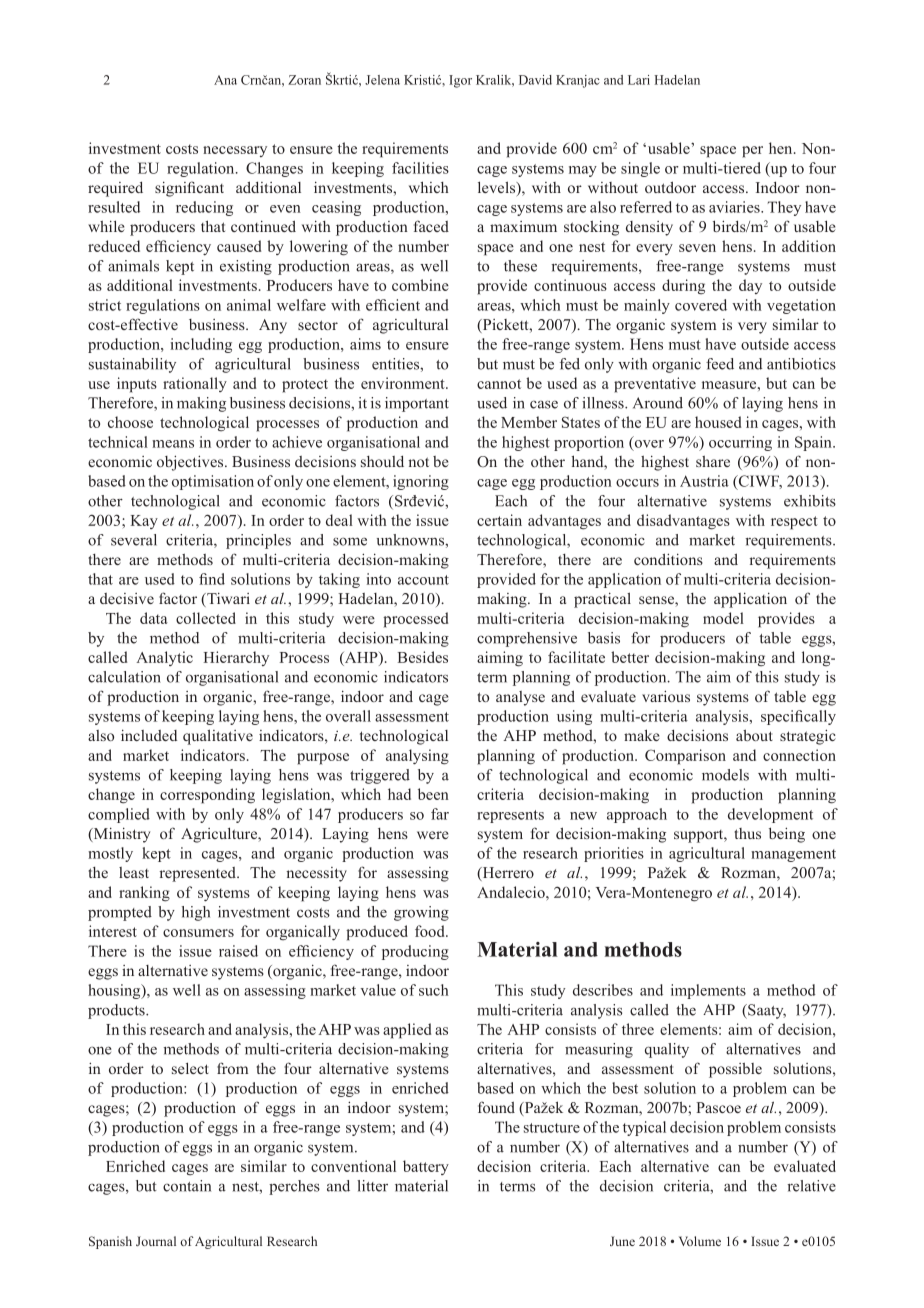  I want to click on outdoor, so click(670, 187).
